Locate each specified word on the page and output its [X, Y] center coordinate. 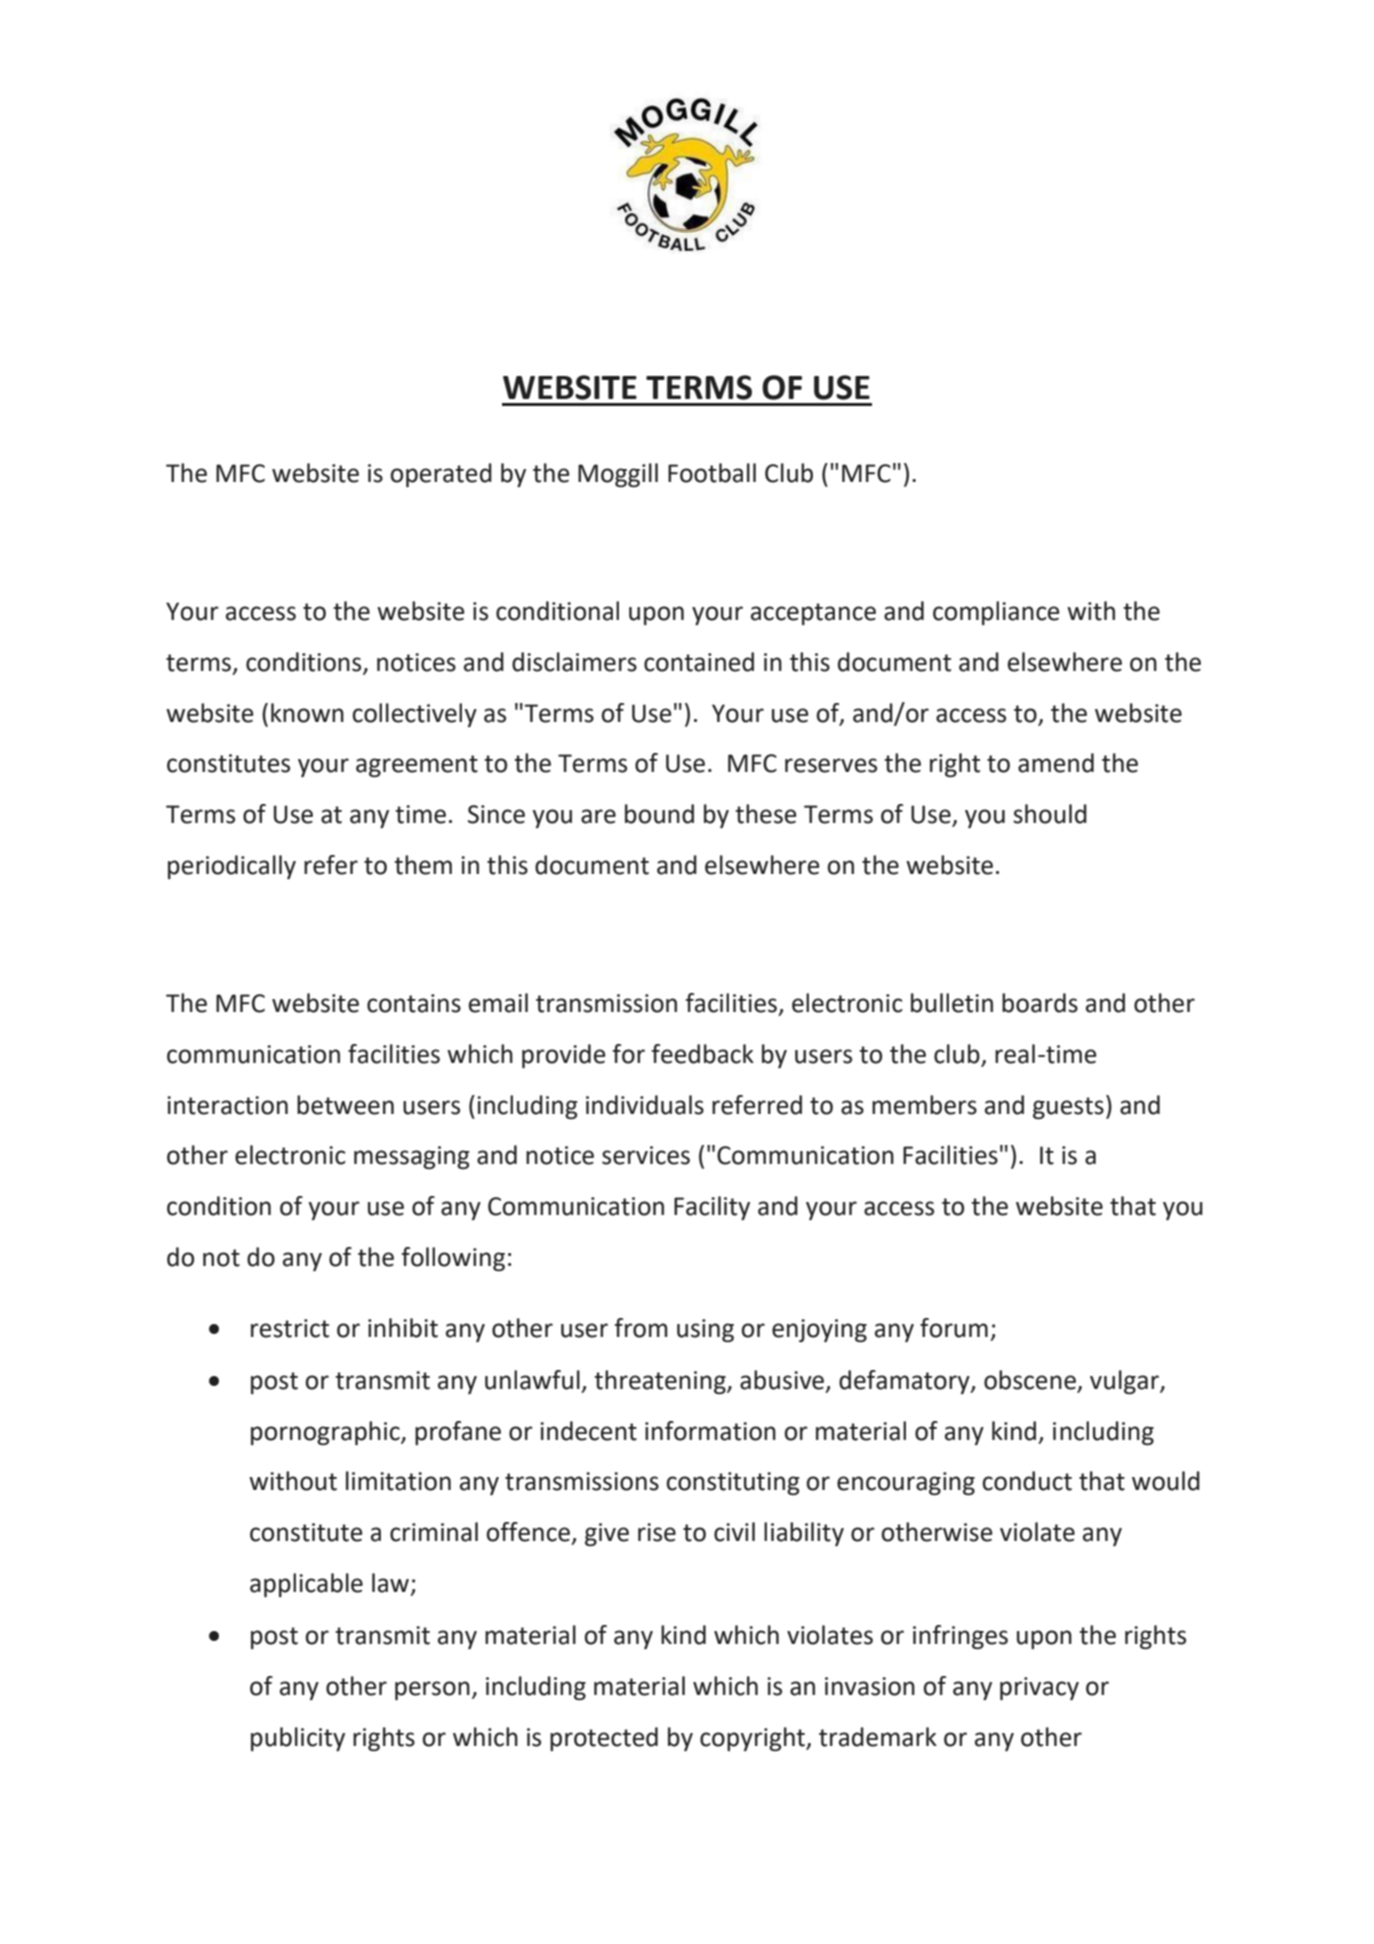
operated [441, 475]
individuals [645, 1105]
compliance [996, 613]
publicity [298, 1739]
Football [712, 473]
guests [1068, 1108]
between [345, 1105]
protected [604, 1739]
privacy [1039, 1688]
